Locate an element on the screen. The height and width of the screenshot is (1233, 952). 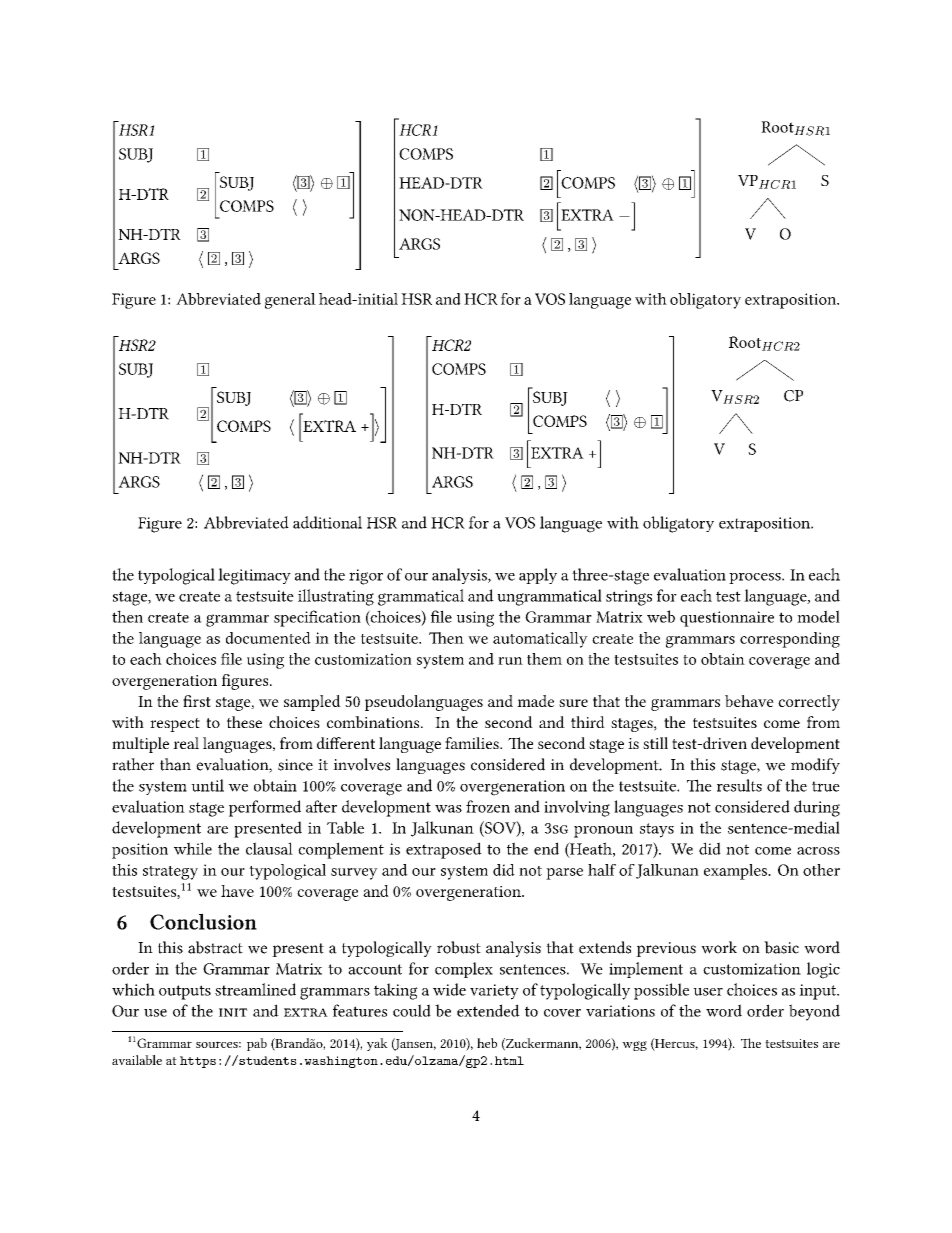
additional is located at coordinates (327, 522).
